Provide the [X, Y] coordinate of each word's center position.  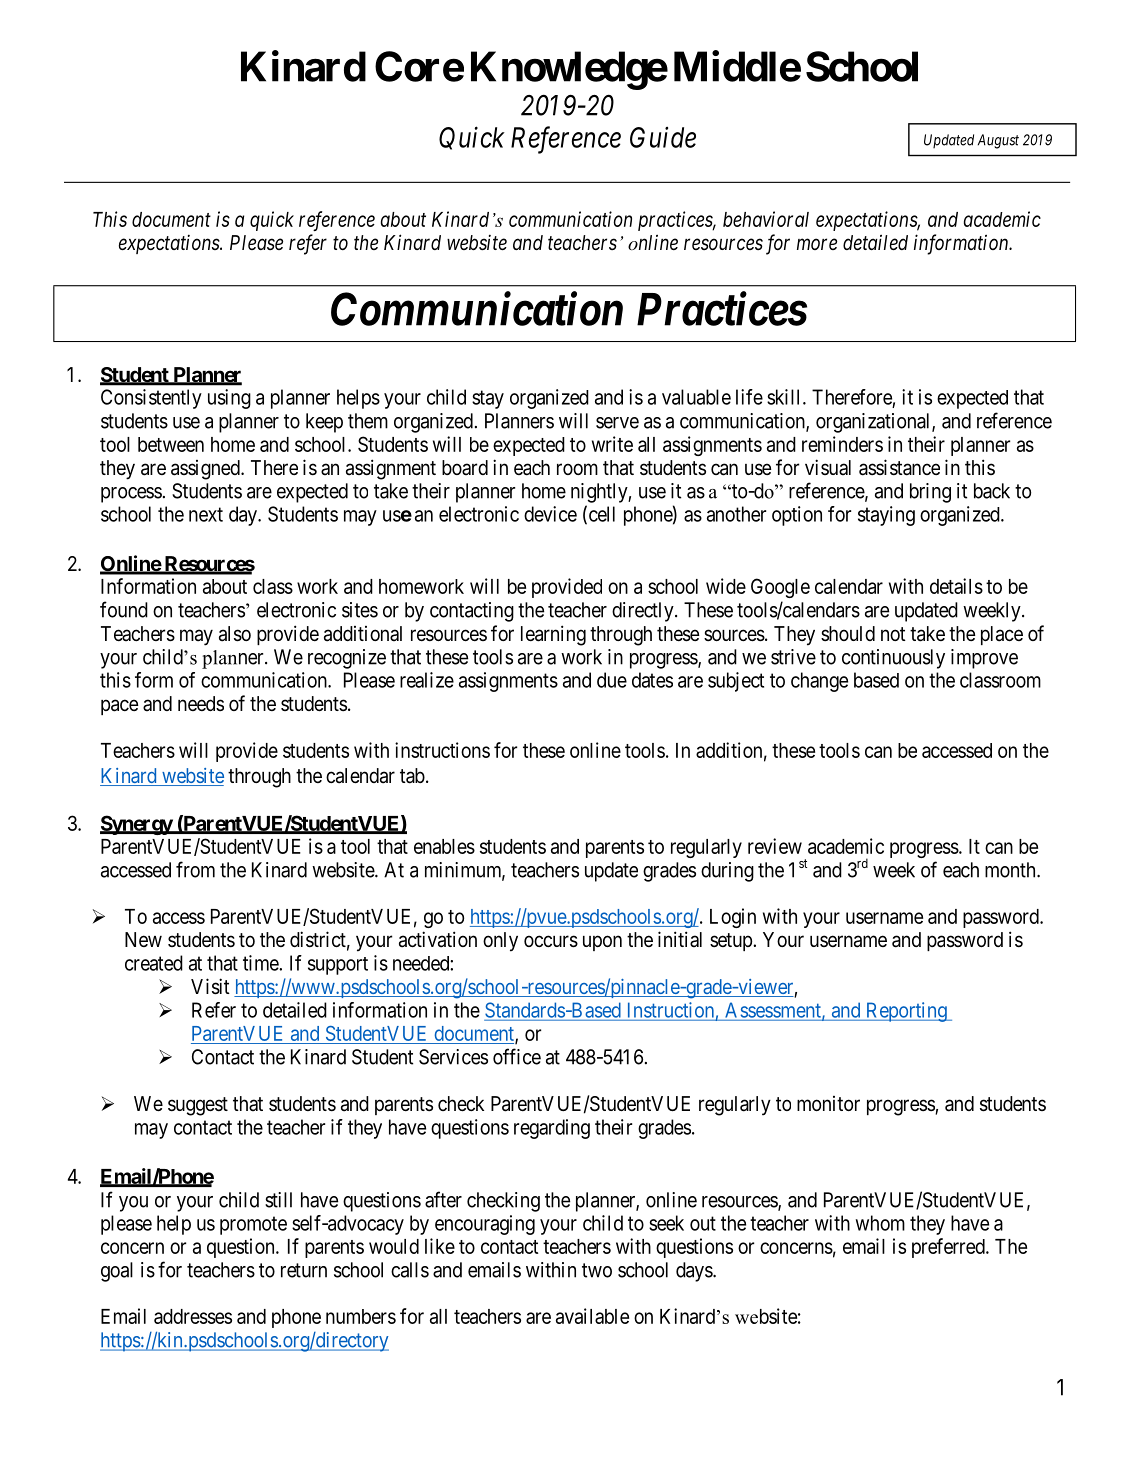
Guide [663, 137]
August [998, 141]
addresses [193, 1316]
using [229, 399]
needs [201, 703]
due [612, 680]
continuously [893, 659]
